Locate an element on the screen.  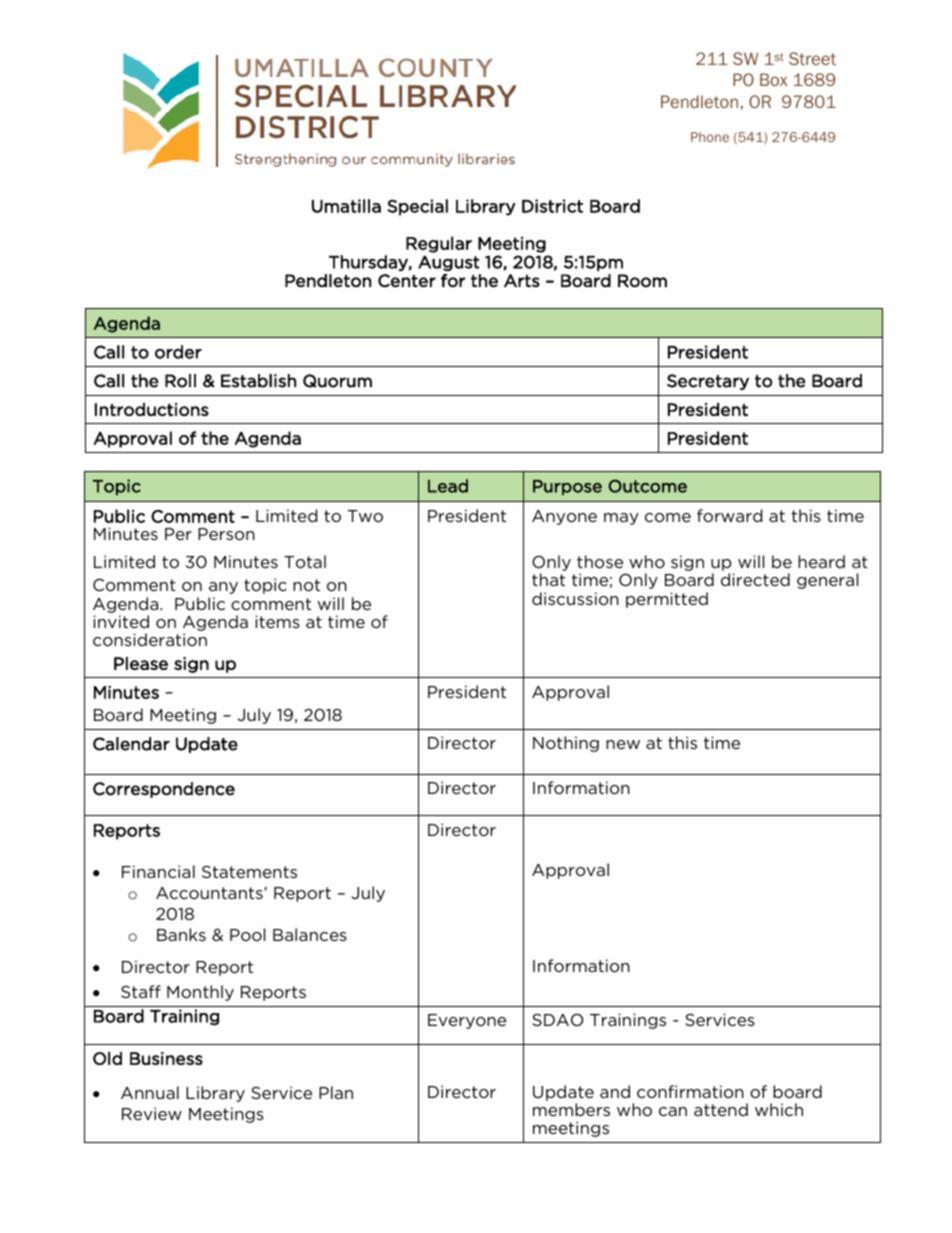
Lead is located at coordinates (448, 486).
